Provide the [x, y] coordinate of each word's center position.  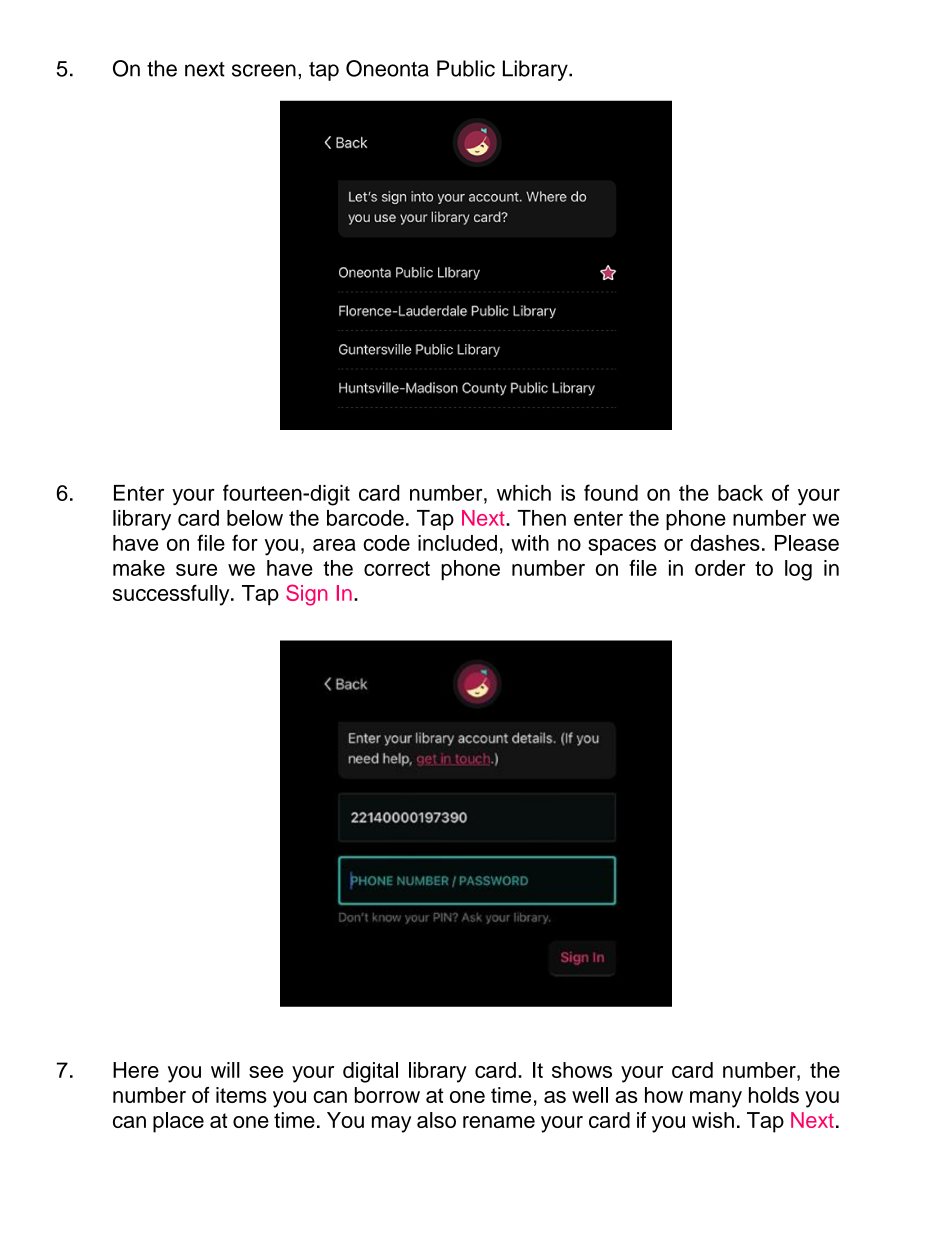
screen [264, 70]
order [720, 568]
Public [466, 68]
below [255, 518]
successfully [172, 595]
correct [397, 568]
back [740, 493]
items [241, 1095]
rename [499, 1122]
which [524, 493]
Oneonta [387, 68]
